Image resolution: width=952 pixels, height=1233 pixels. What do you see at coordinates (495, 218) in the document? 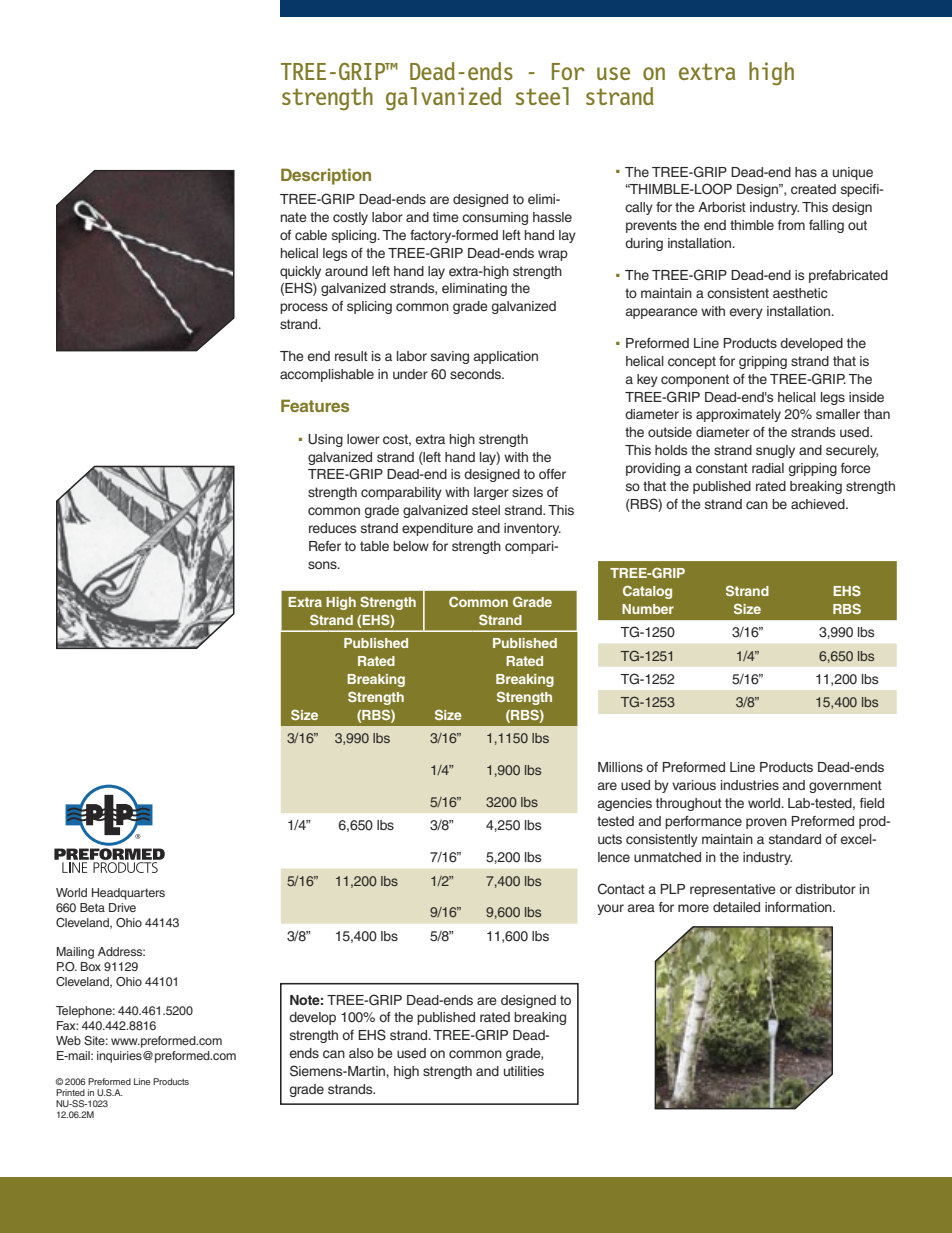
I see `consuming` at bounding box center [495, 218].
